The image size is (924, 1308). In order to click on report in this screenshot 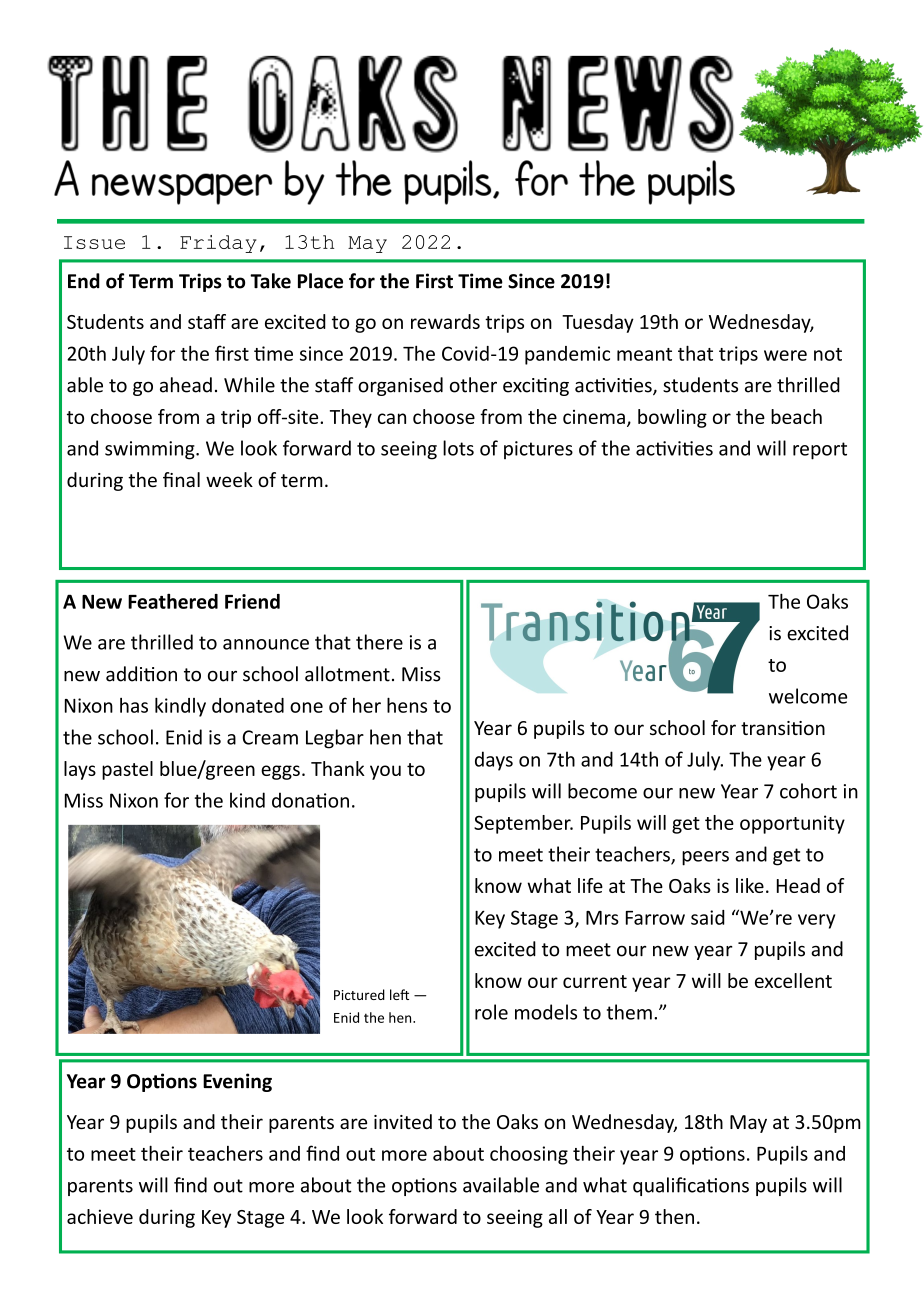, I will do `click(820, 451)`.
